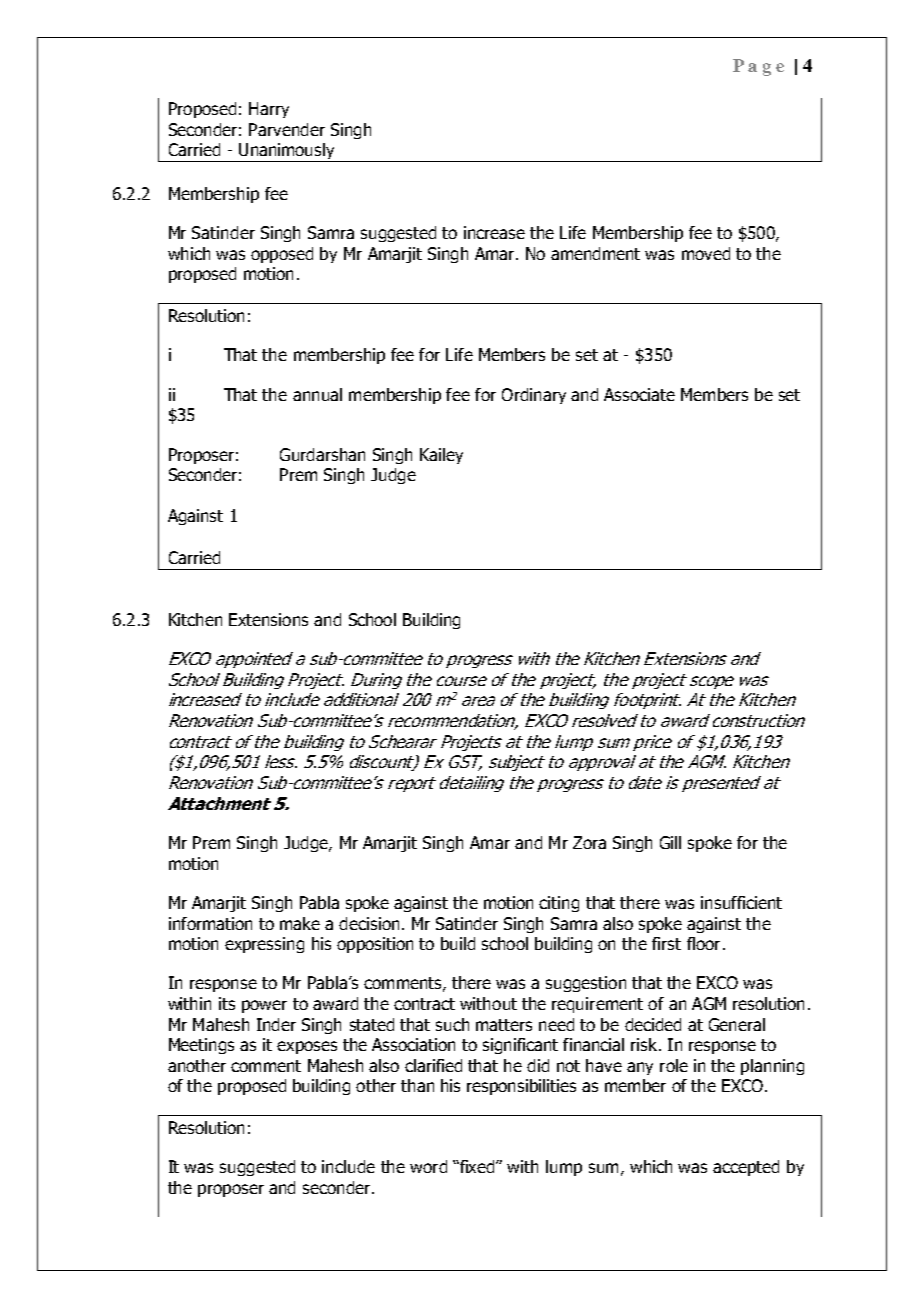  Describe the element at coordinates (706, 253) in the image. I see `moved` at that location.
